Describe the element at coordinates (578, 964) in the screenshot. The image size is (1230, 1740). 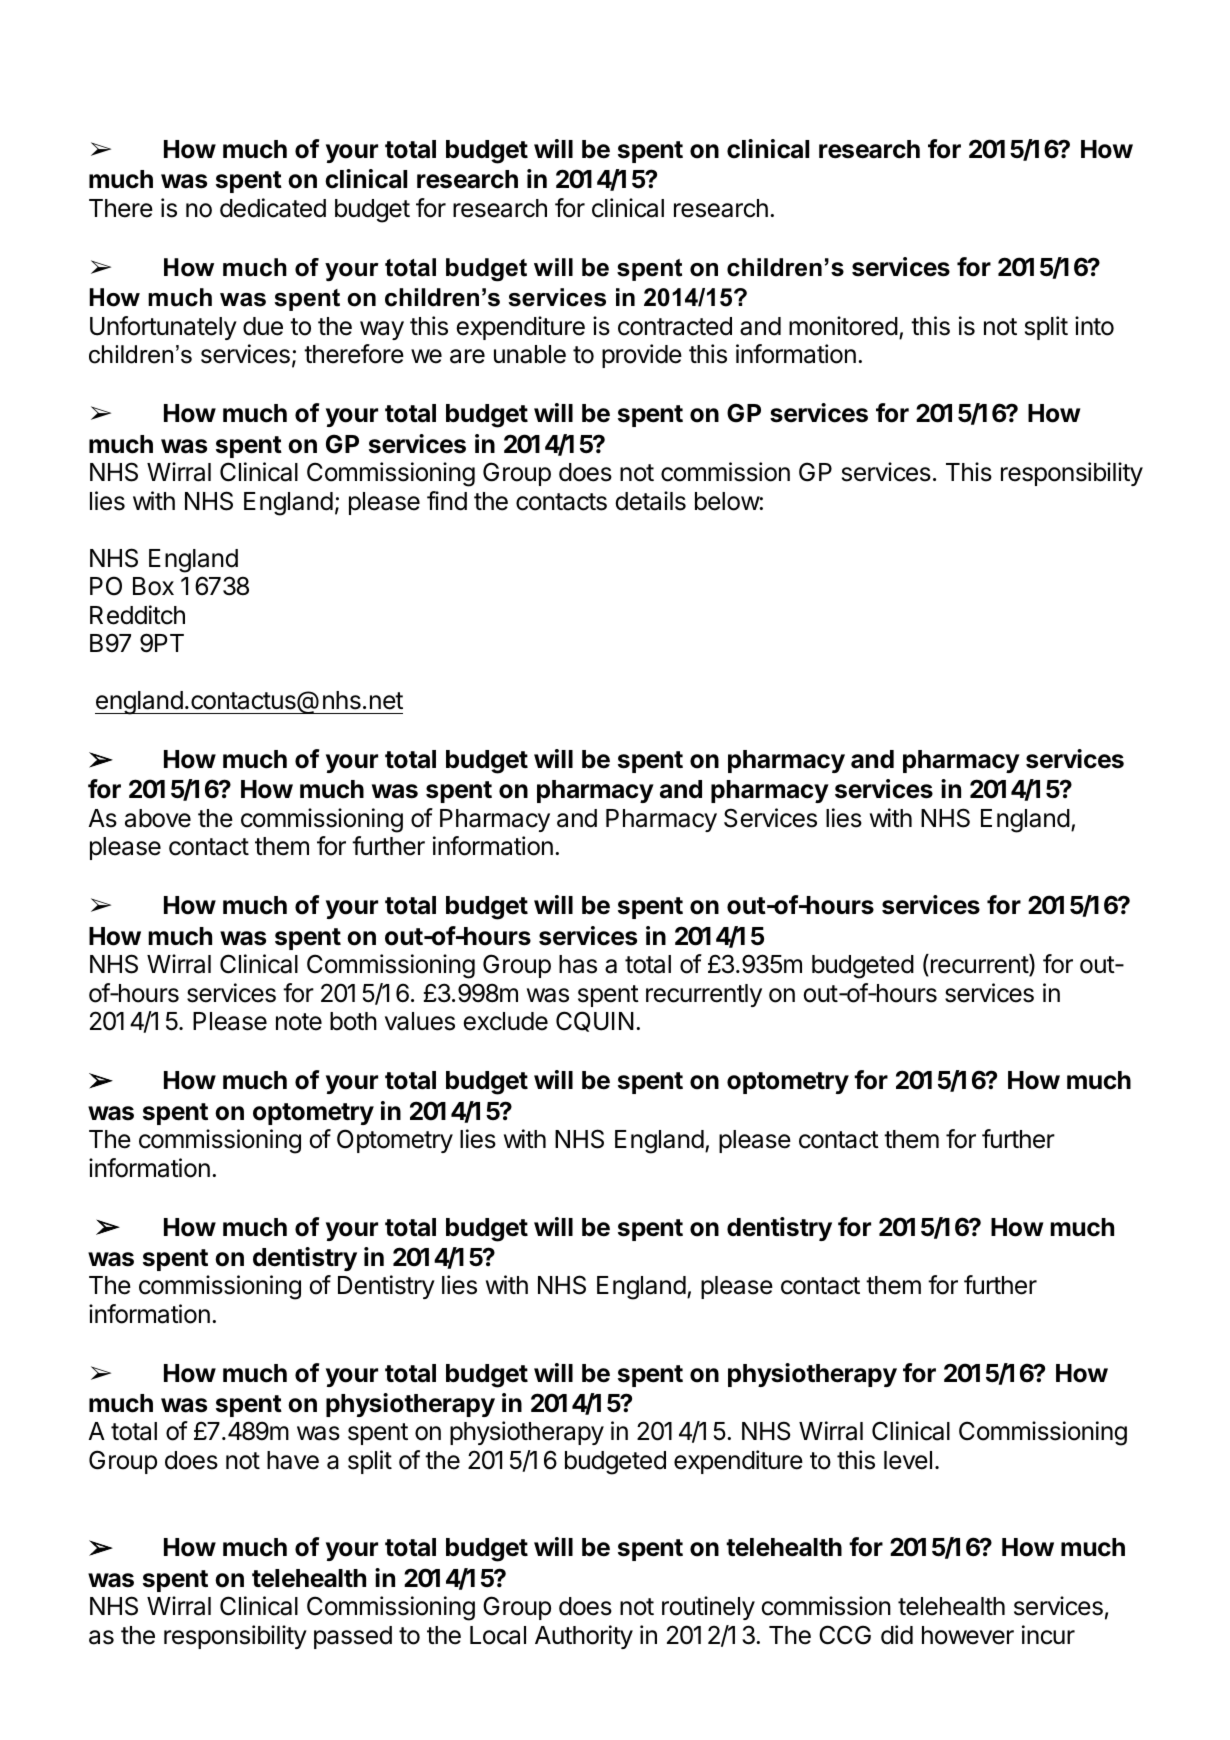
I see `has` at that location.
